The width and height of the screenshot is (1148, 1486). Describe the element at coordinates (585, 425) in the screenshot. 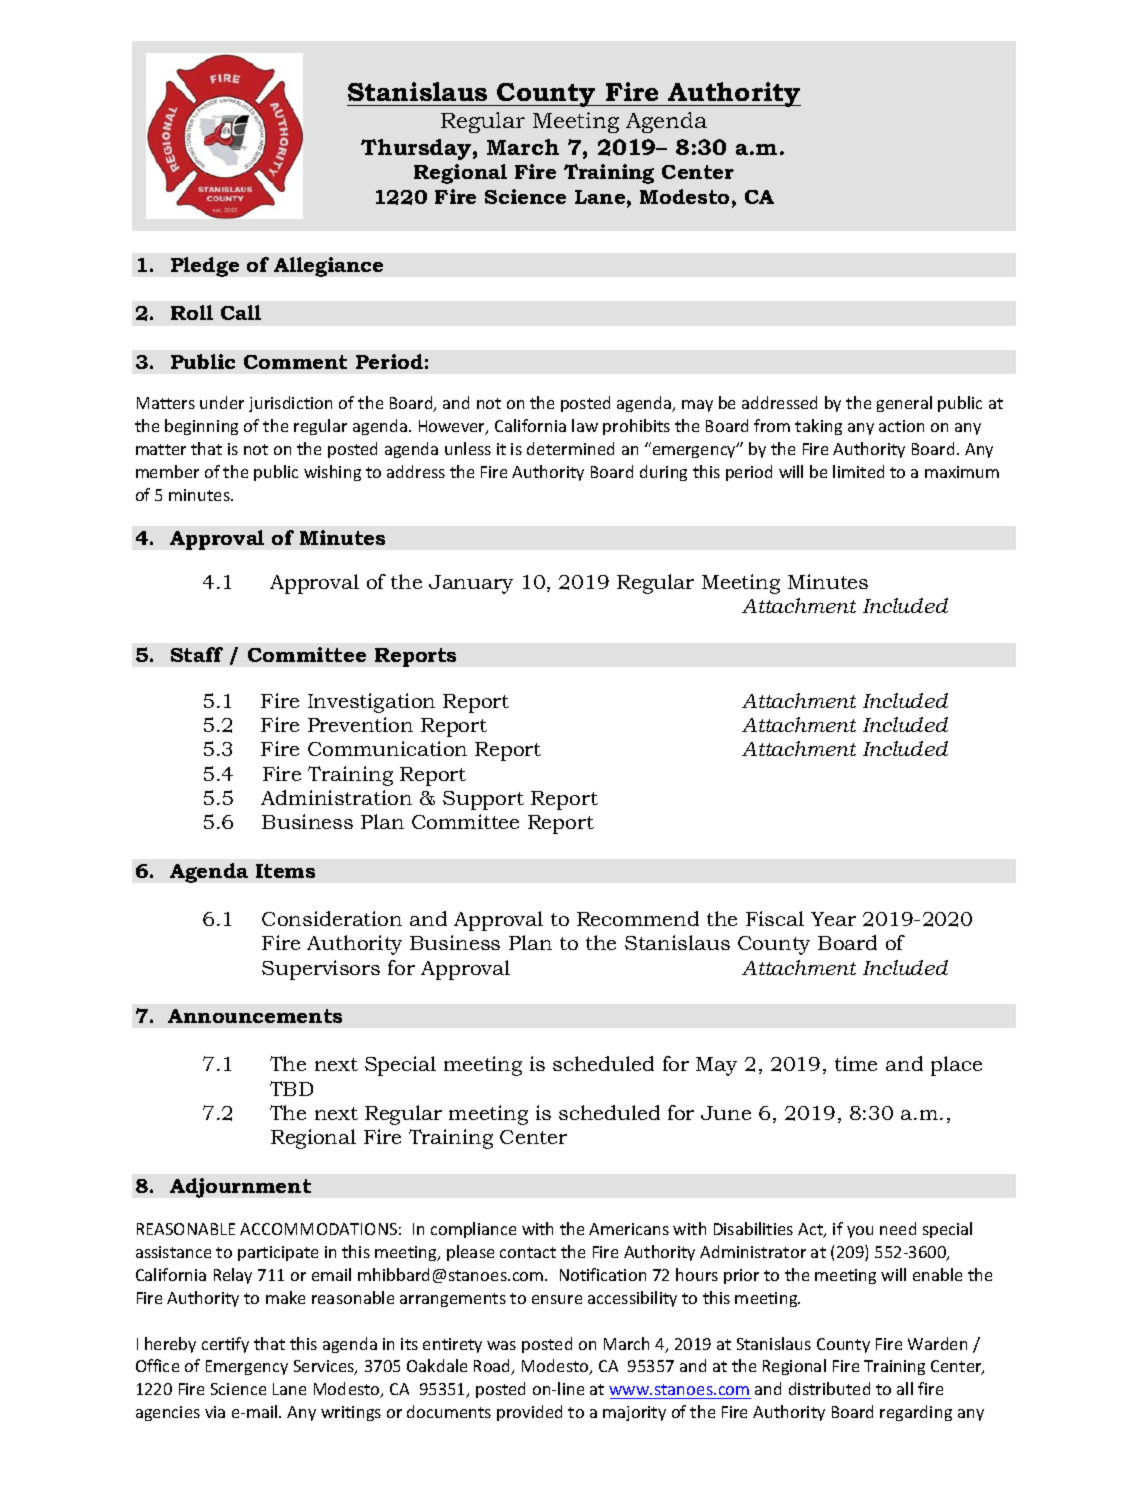

I see `law` at that location.
